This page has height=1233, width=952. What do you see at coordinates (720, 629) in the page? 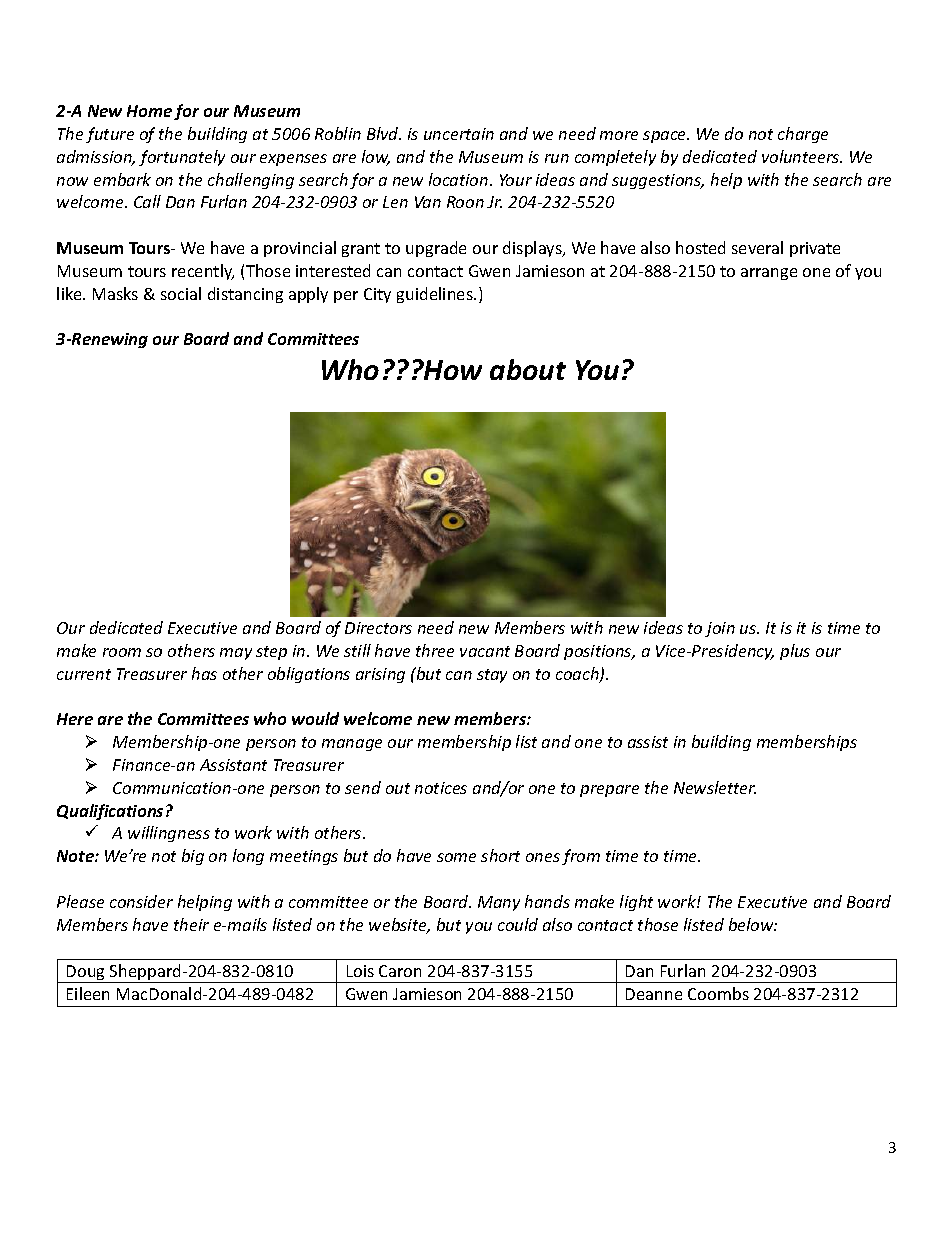
I see `join` at bounding box center [720, 629].
